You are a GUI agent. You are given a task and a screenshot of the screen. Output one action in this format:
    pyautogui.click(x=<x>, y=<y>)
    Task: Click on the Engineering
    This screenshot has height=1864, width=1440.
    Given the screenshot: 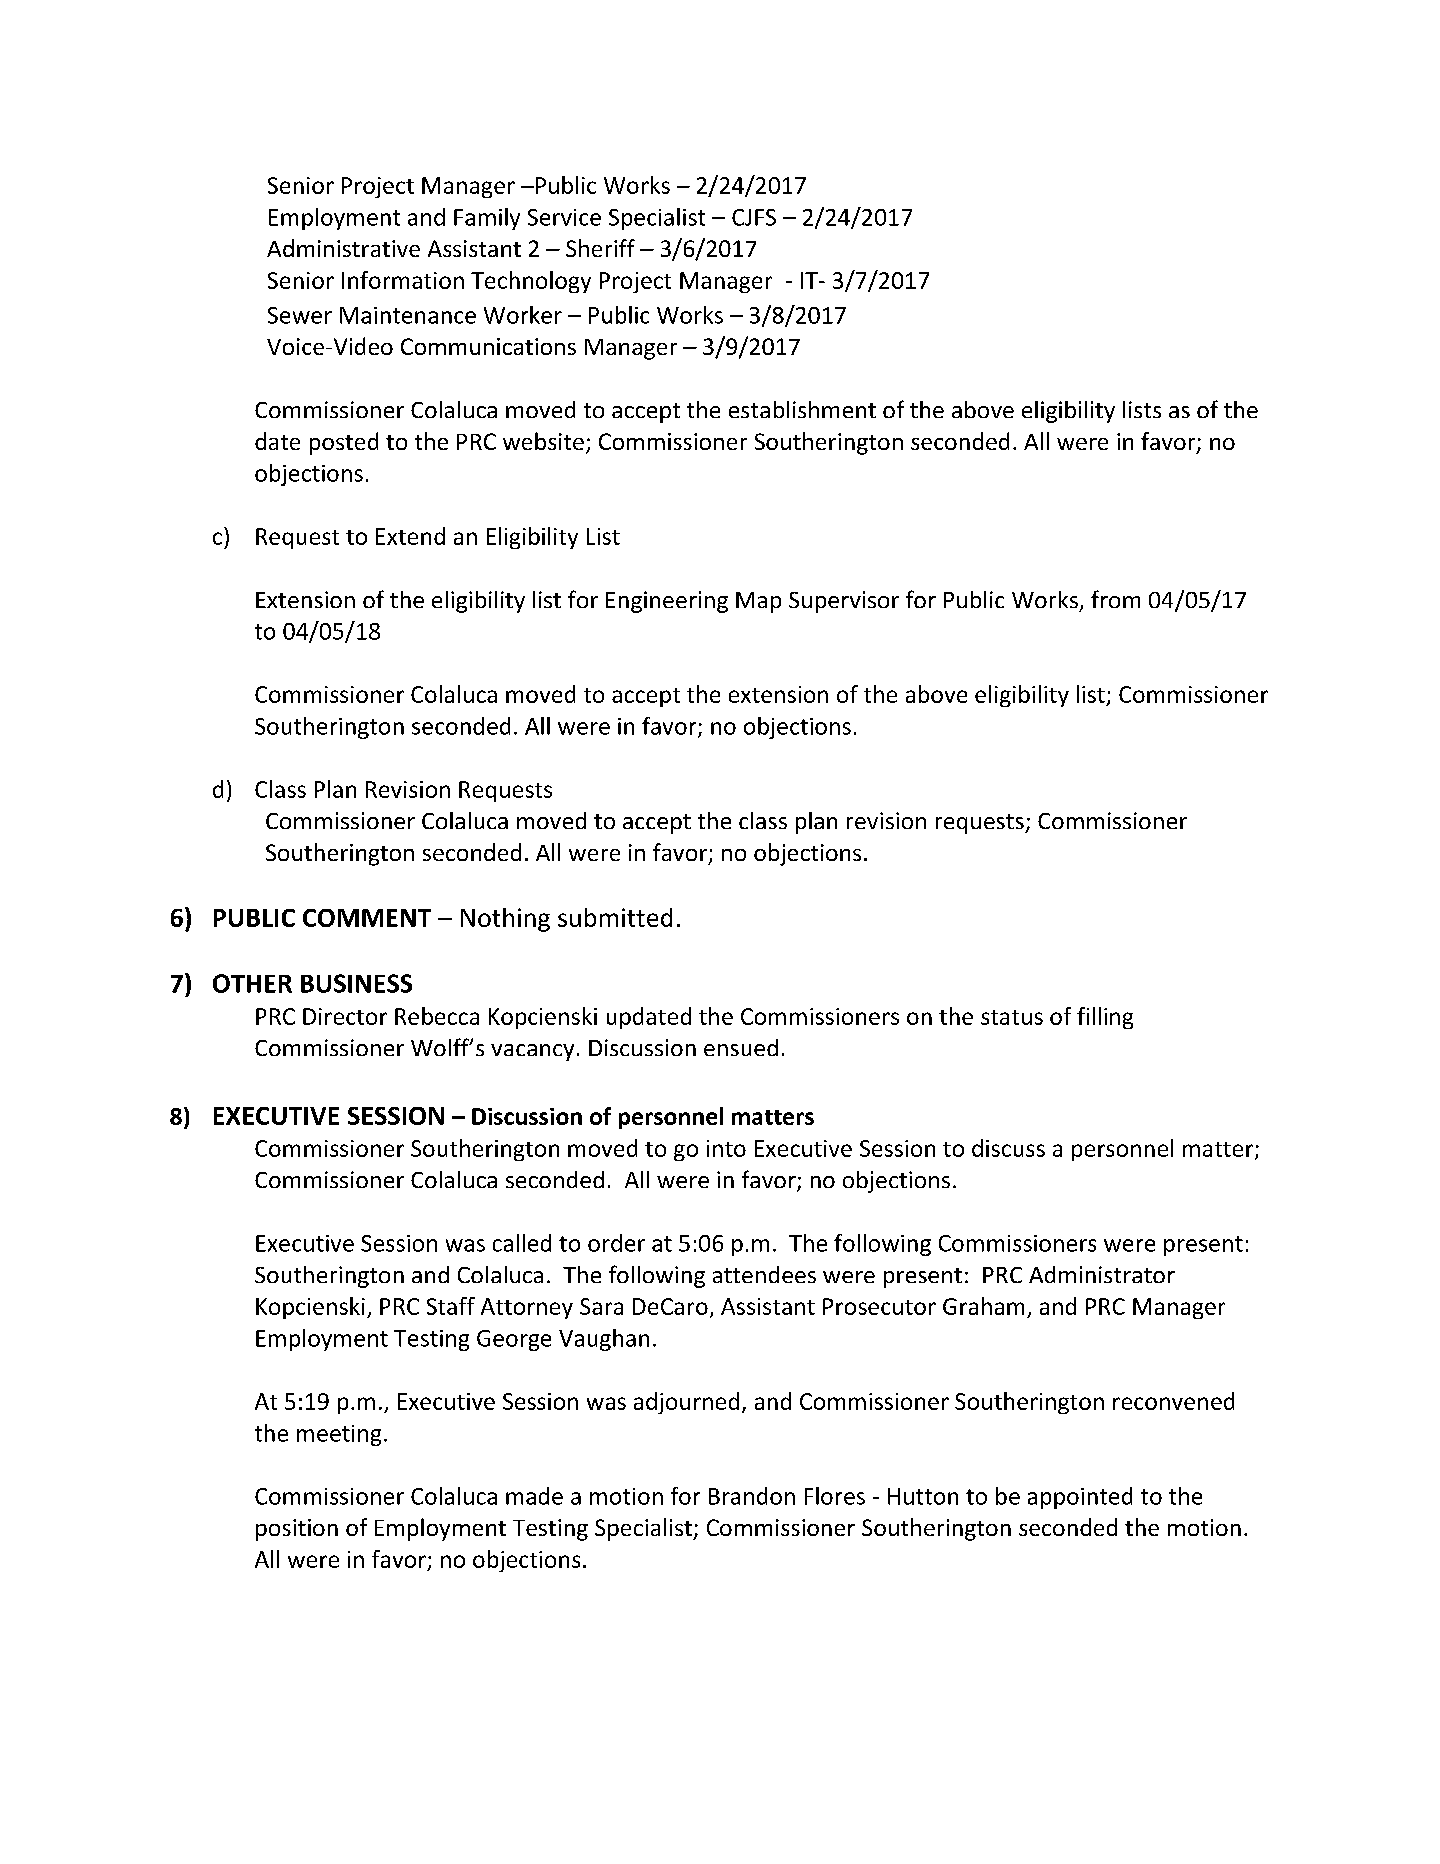 What is the action you would take?
    pyautogui.click(x=667, y=602)
